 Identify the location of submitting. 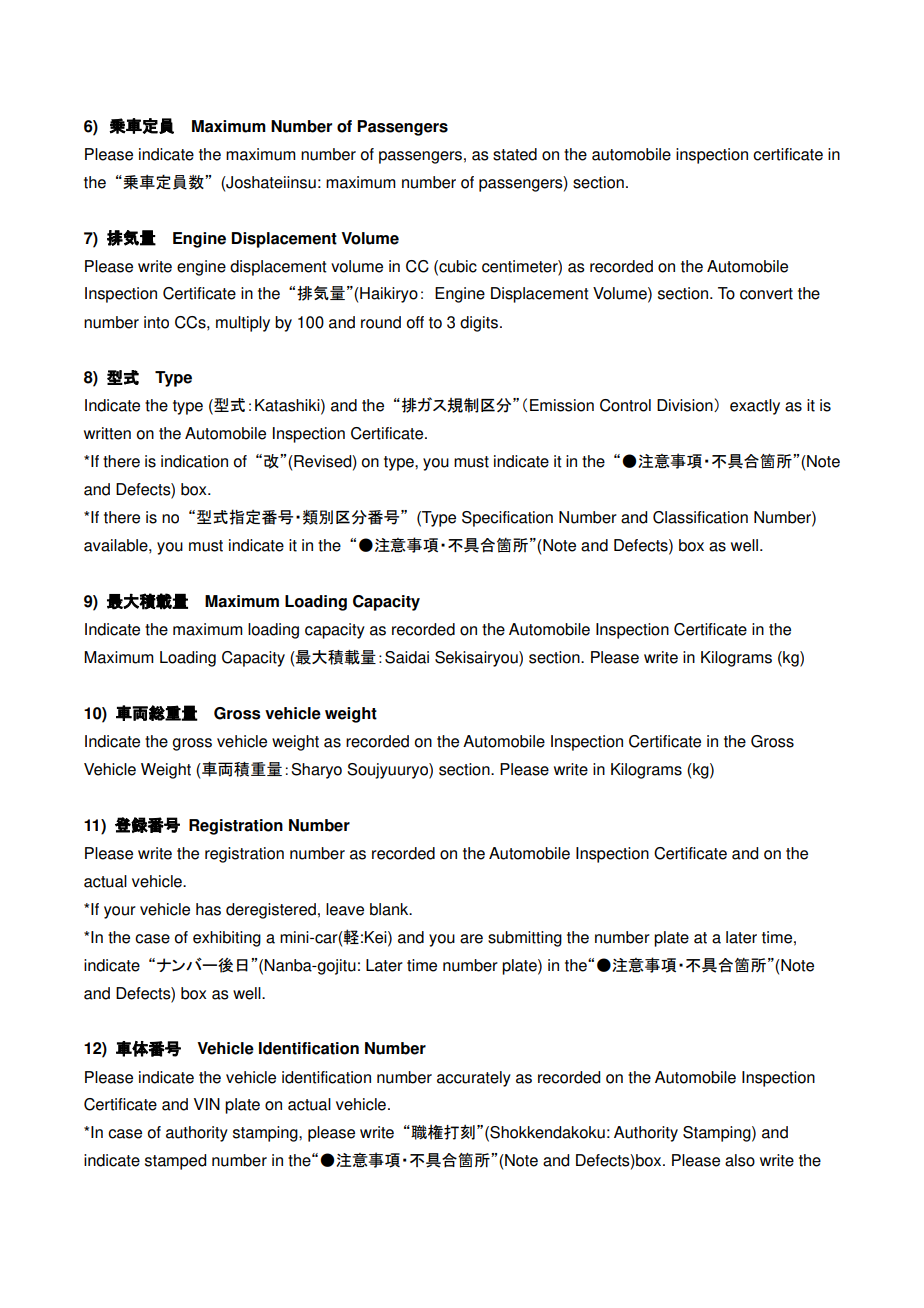
(525, 939).
